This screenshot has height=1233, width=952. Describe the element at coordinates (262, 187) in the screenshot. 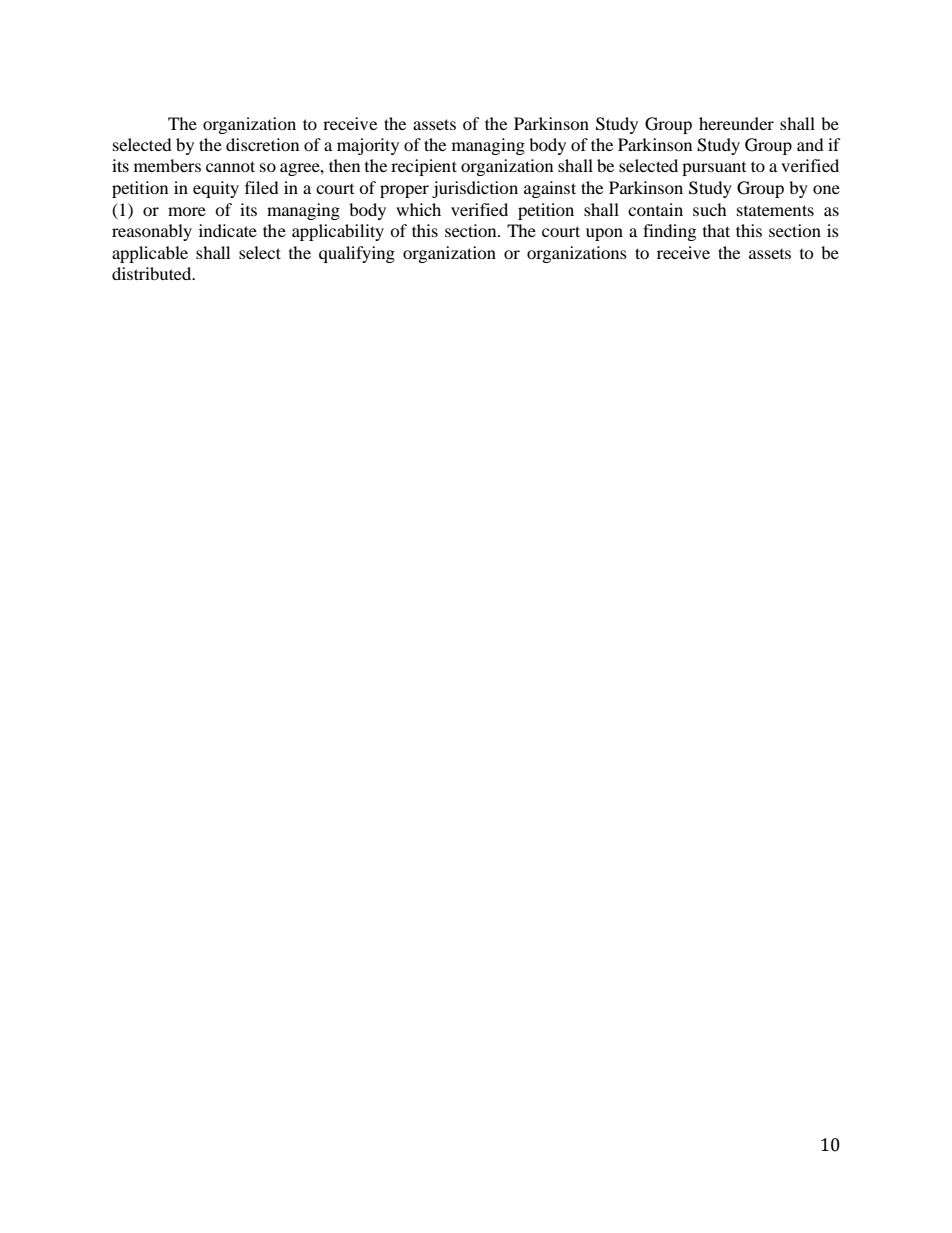

I see `filed` at that location.
